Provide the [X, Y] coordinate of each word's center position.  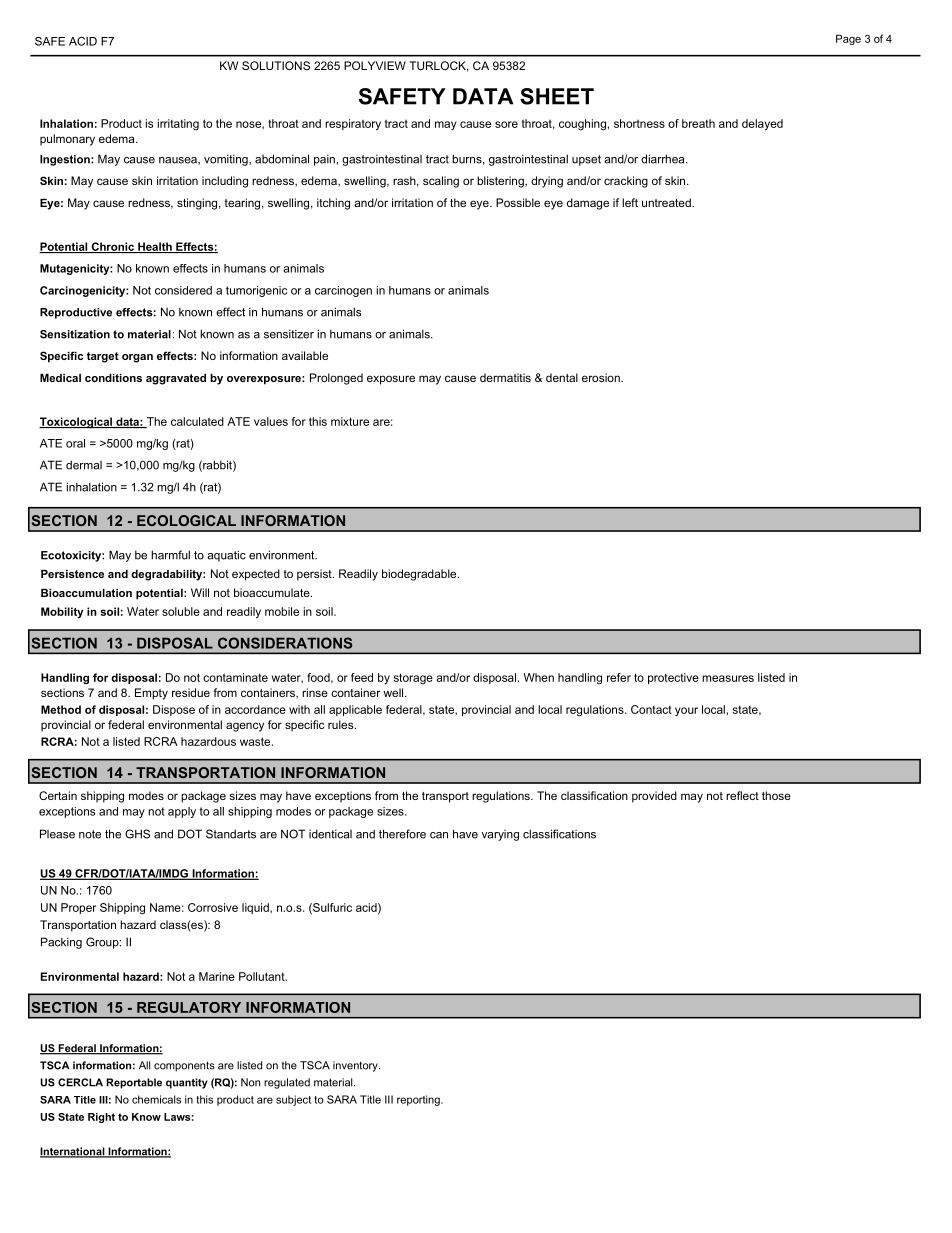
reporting [419, 1100]
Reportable [134, 1083]
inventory [356, 1066]
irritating [178, 125]
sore [506, 124]
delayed [762, 125]
